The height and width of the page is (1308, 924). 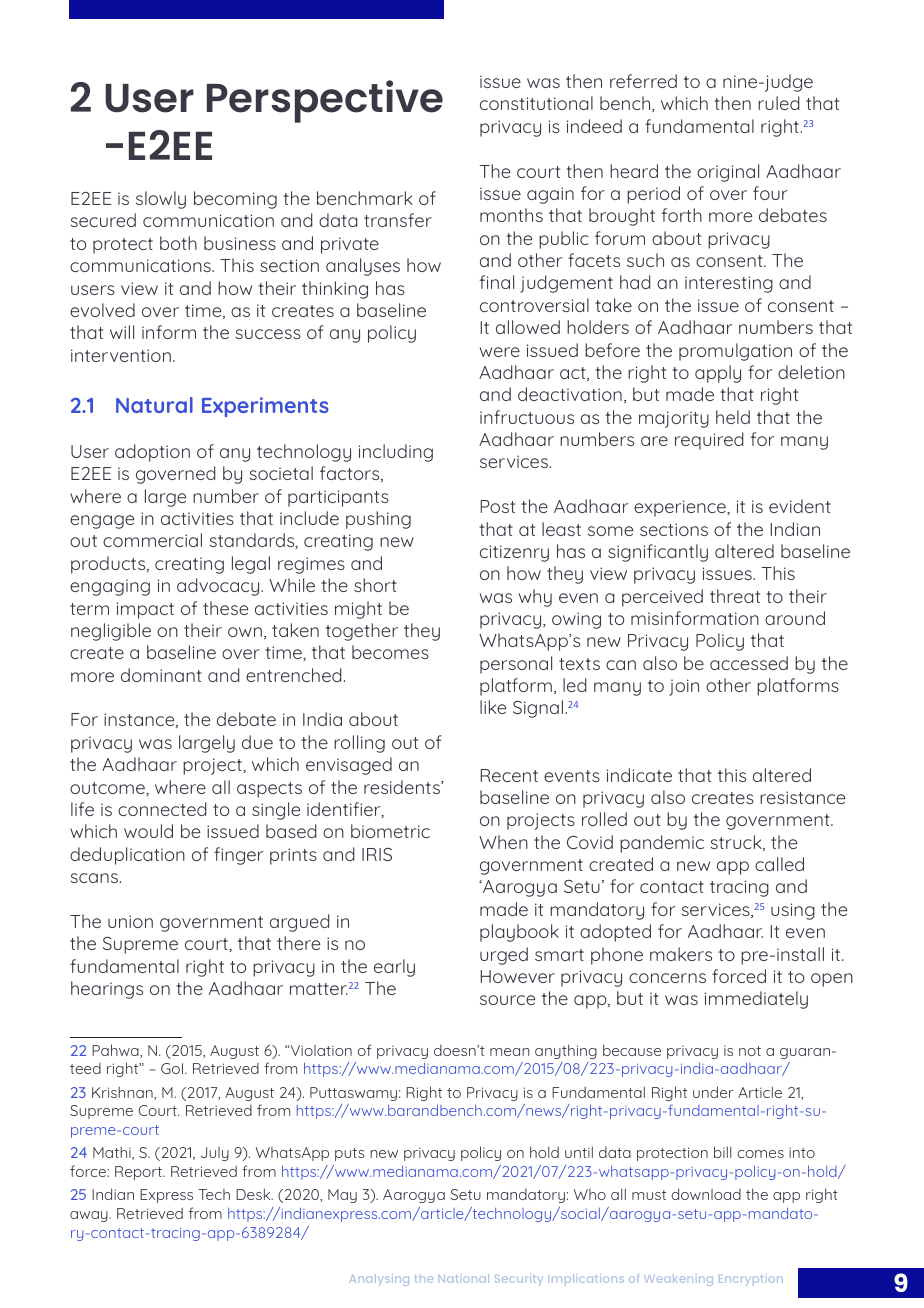 What do you see at coordinates (749, 663) in the page?
I see `accessed` at bounding box center [749, 663].
